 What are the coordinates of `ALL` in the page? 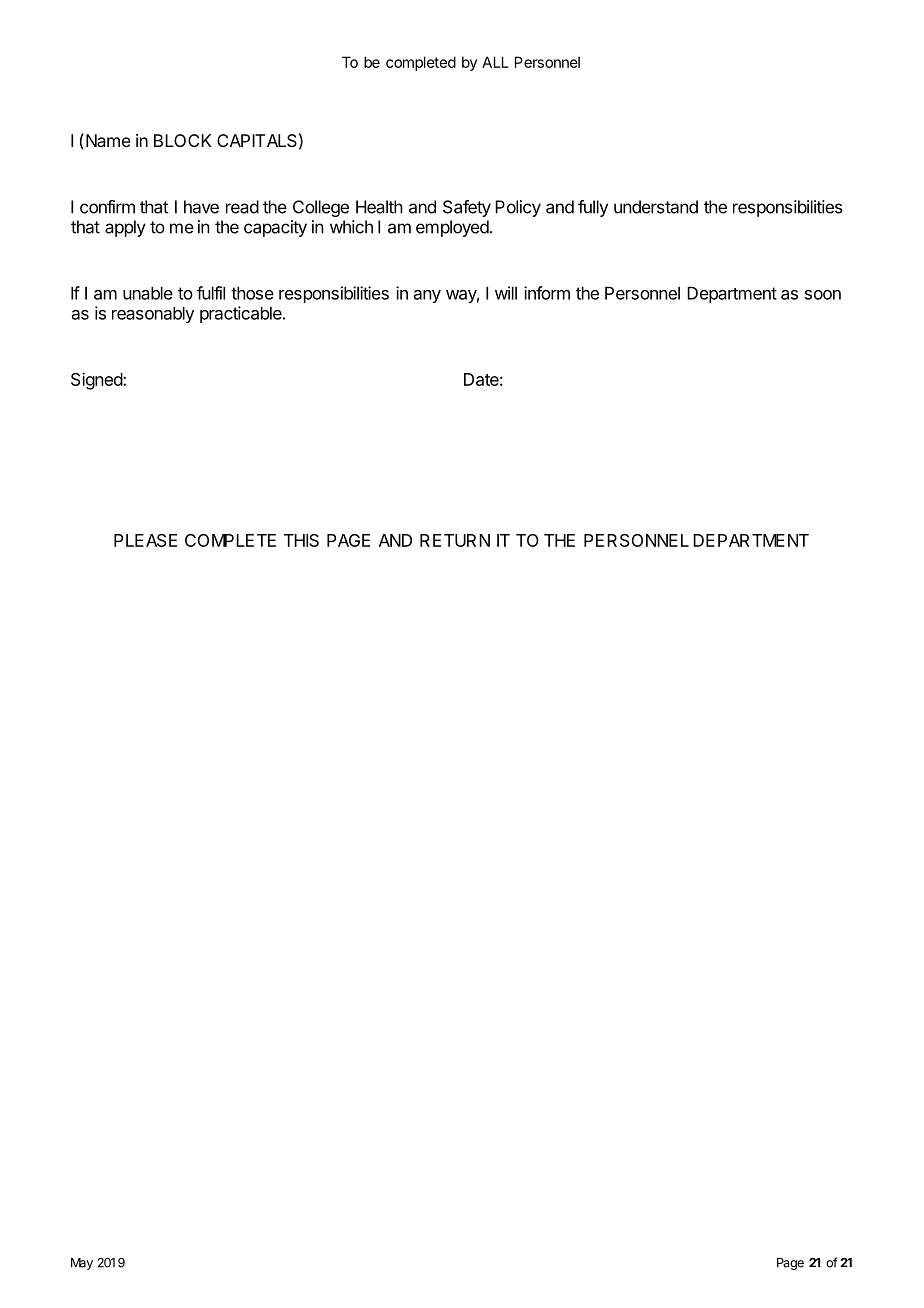 It's located at (495, 62).
